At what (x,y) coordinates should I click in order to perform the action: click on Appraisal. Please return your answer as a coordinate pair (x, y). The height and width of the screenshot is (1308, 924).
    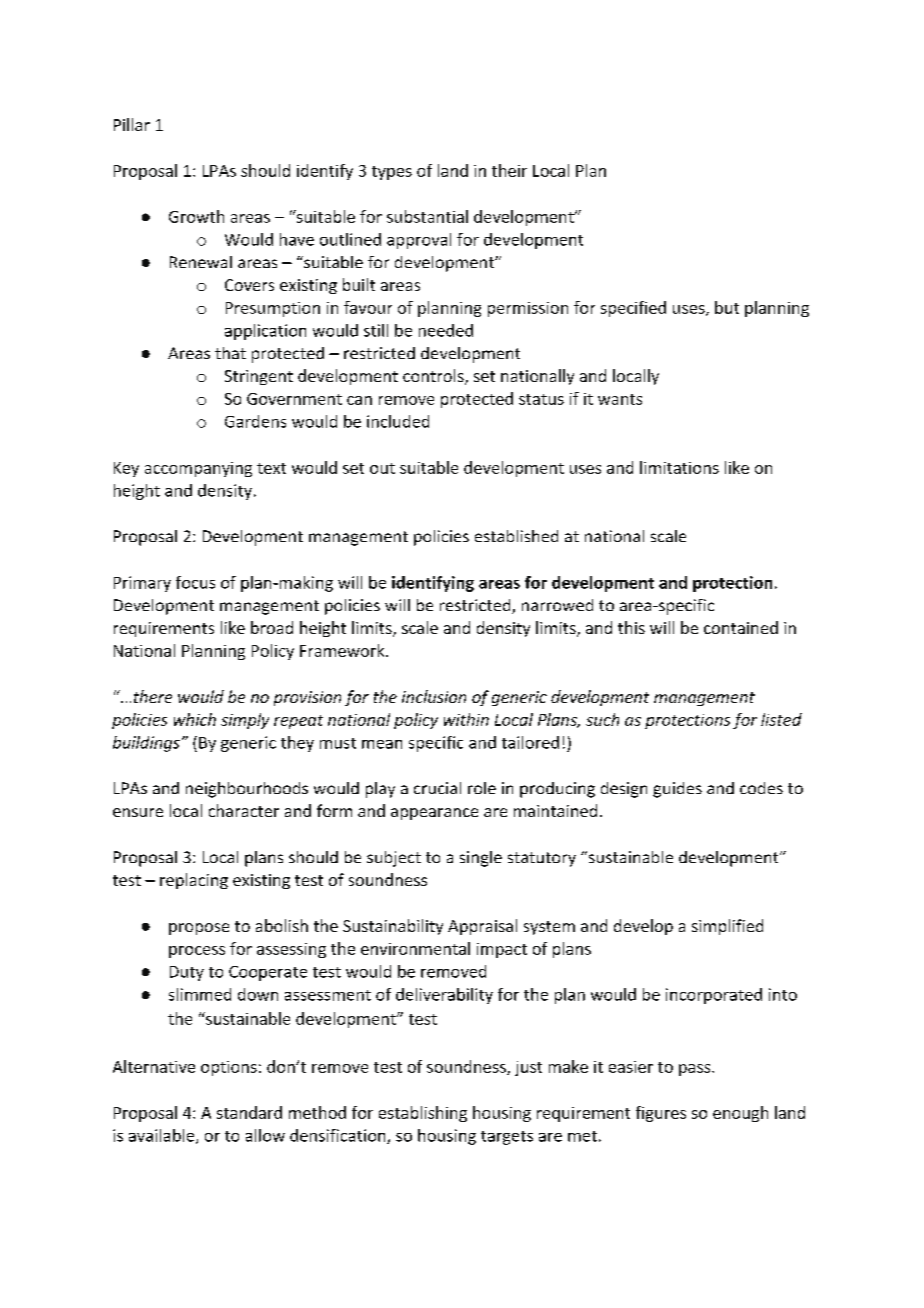
    Looking at the image, I should click on (482, 927).
